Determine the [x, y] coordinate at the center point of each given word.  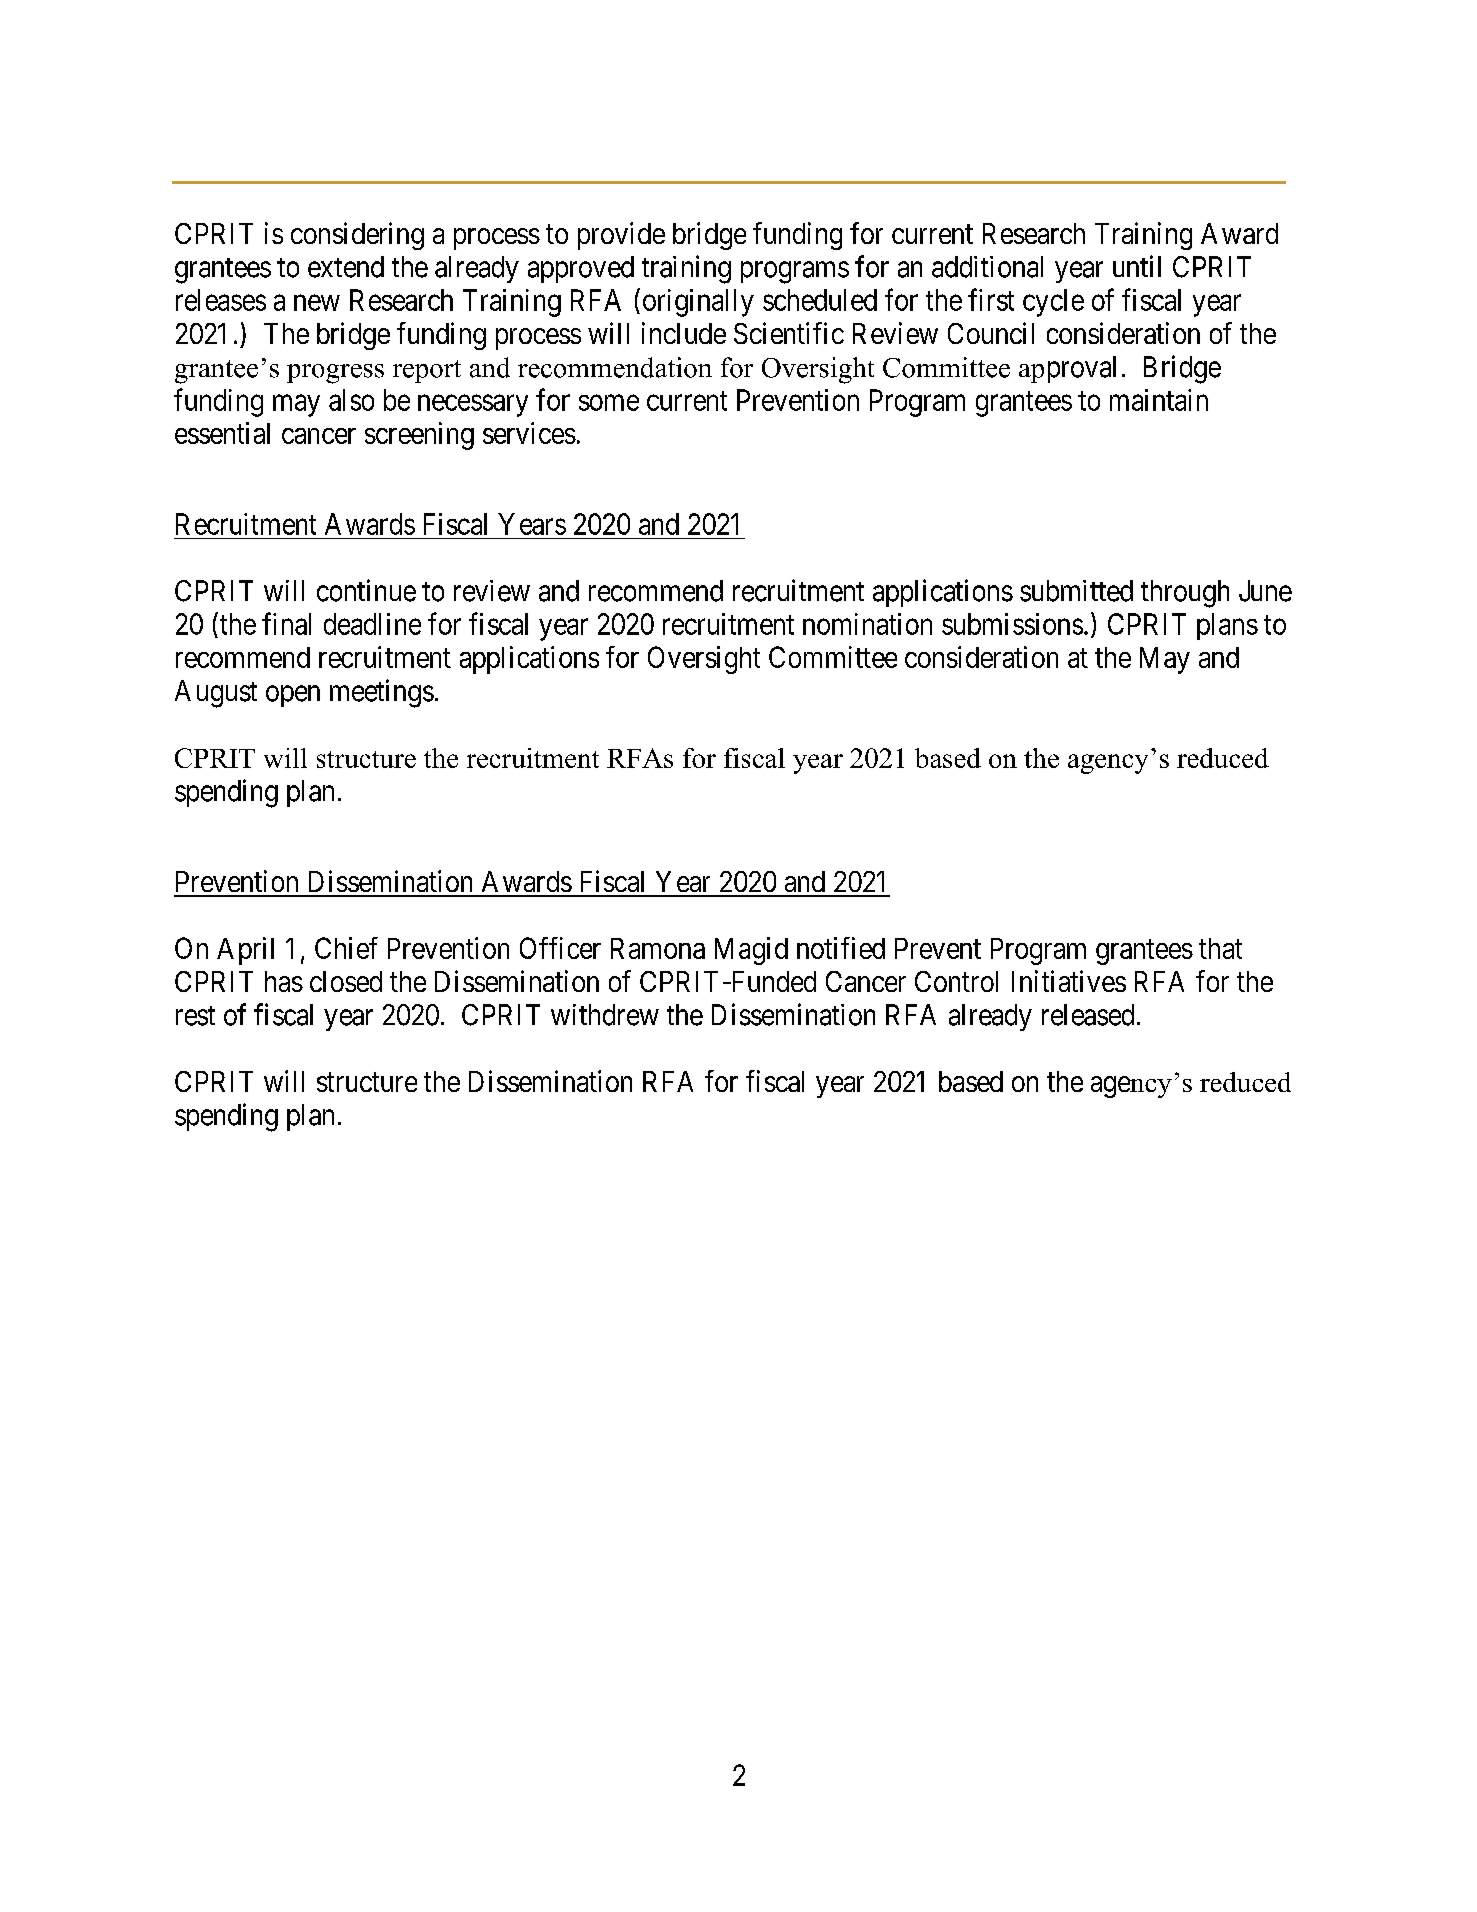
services [529, 433]
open [293, 696]
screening [419, 436]
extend [346, 267]
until [1137, 266]
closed [346, 981]
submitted [1076, 591]
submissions [1012, 624]
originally [698, 303]
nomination [867, 624]
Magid [751, 951]
